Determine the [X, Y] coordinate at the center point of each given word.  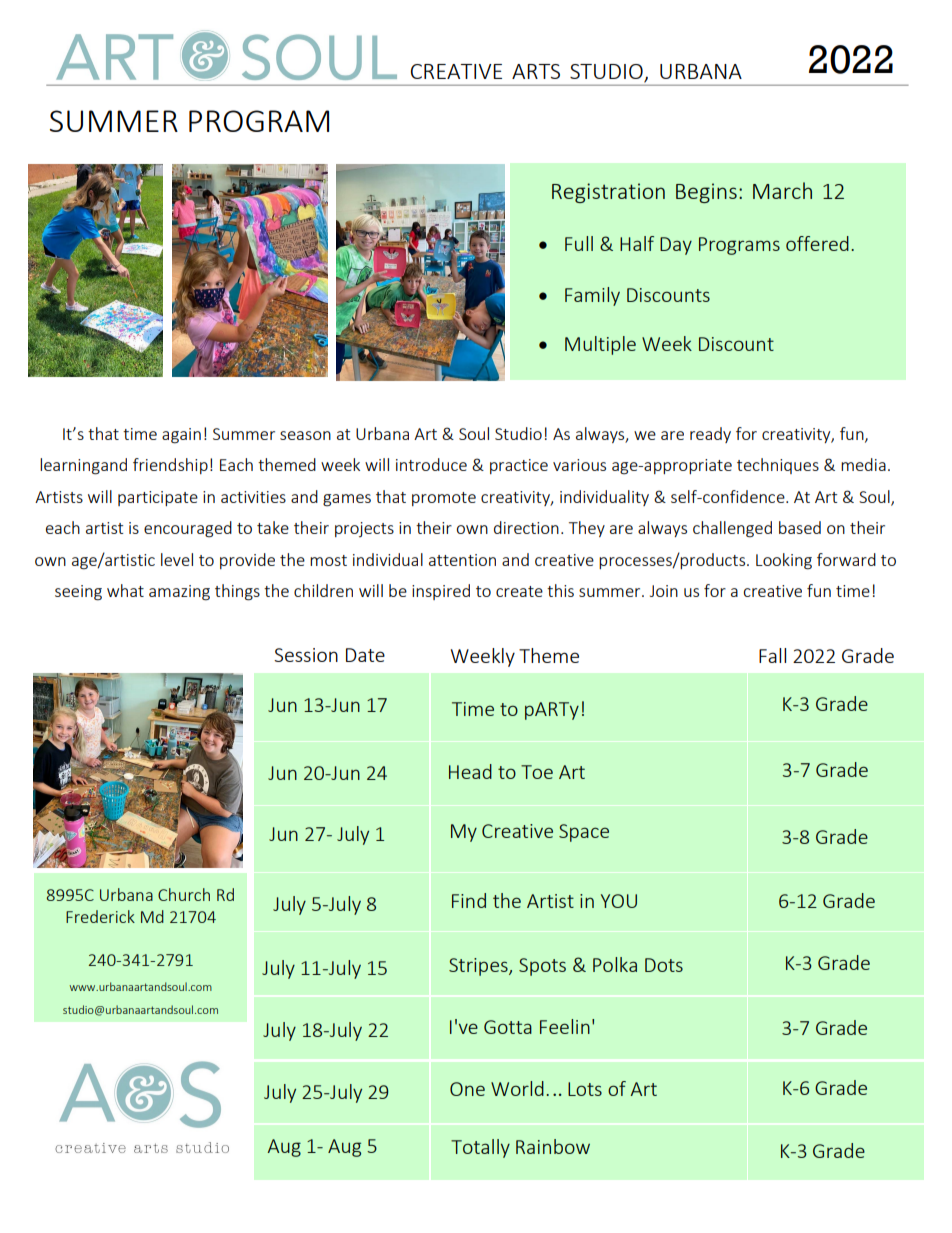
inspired [441, 592]
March [782, 190]
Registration [608, 193]
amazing [179, 593]
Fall [772, 655]
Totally [480, 1148]
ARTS [536, 71]
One [467, 1089]
